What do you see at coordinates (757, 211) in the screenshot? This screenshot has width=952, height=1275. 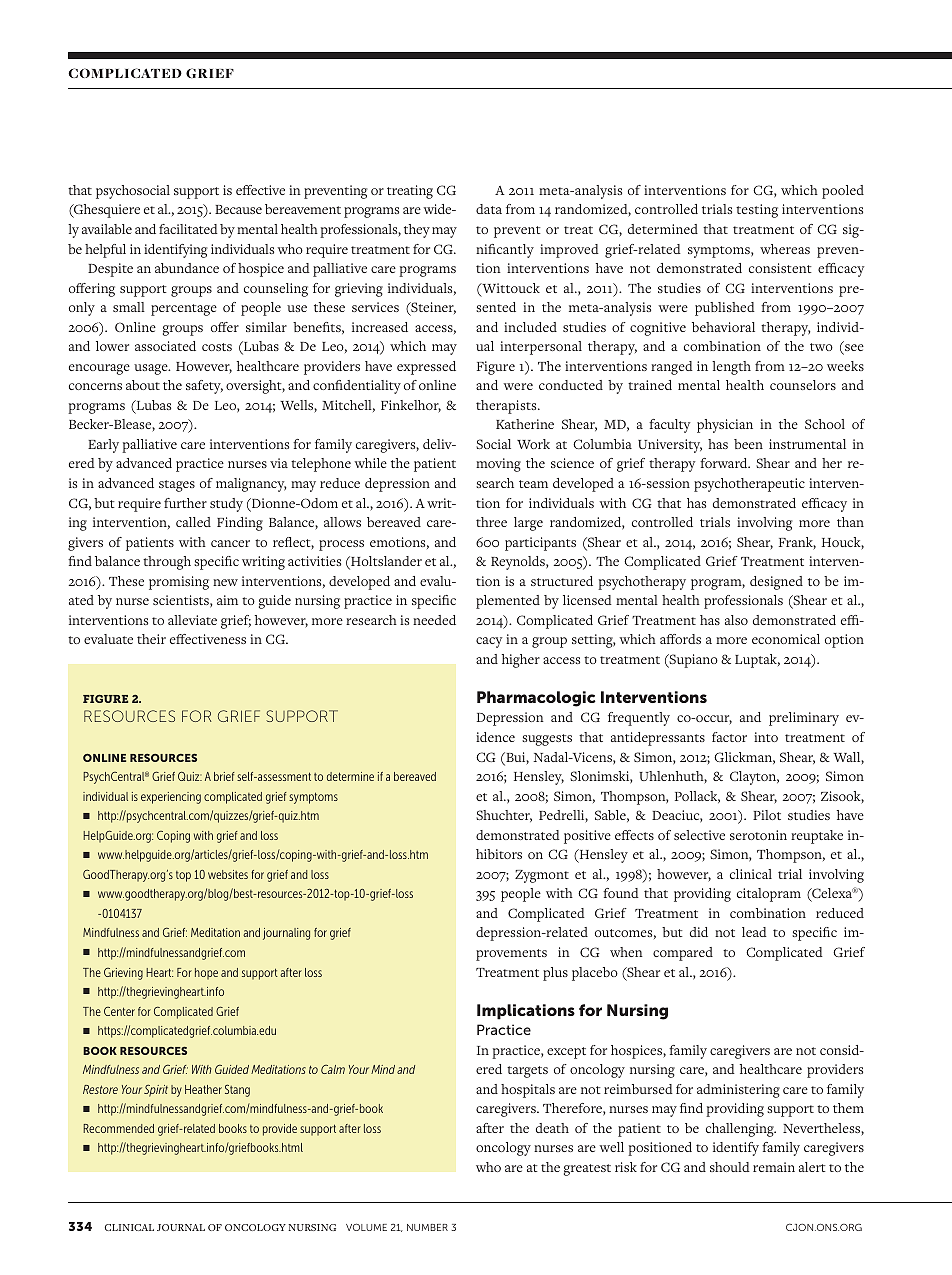 I see `testing` at bounding box center [757, 211].
